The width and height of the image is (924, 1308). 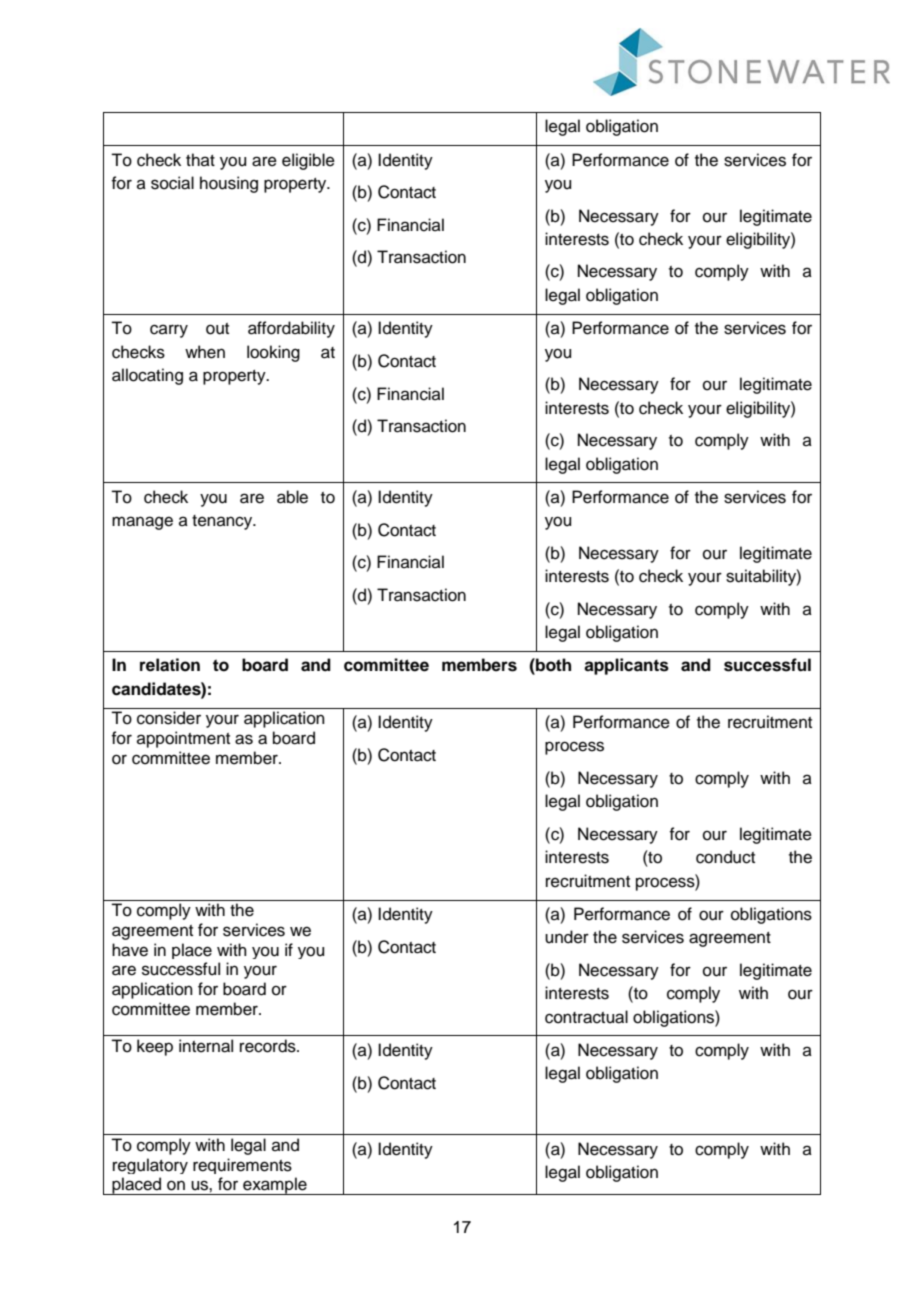 I want to click on allocating, so click(x=147, y=376).
